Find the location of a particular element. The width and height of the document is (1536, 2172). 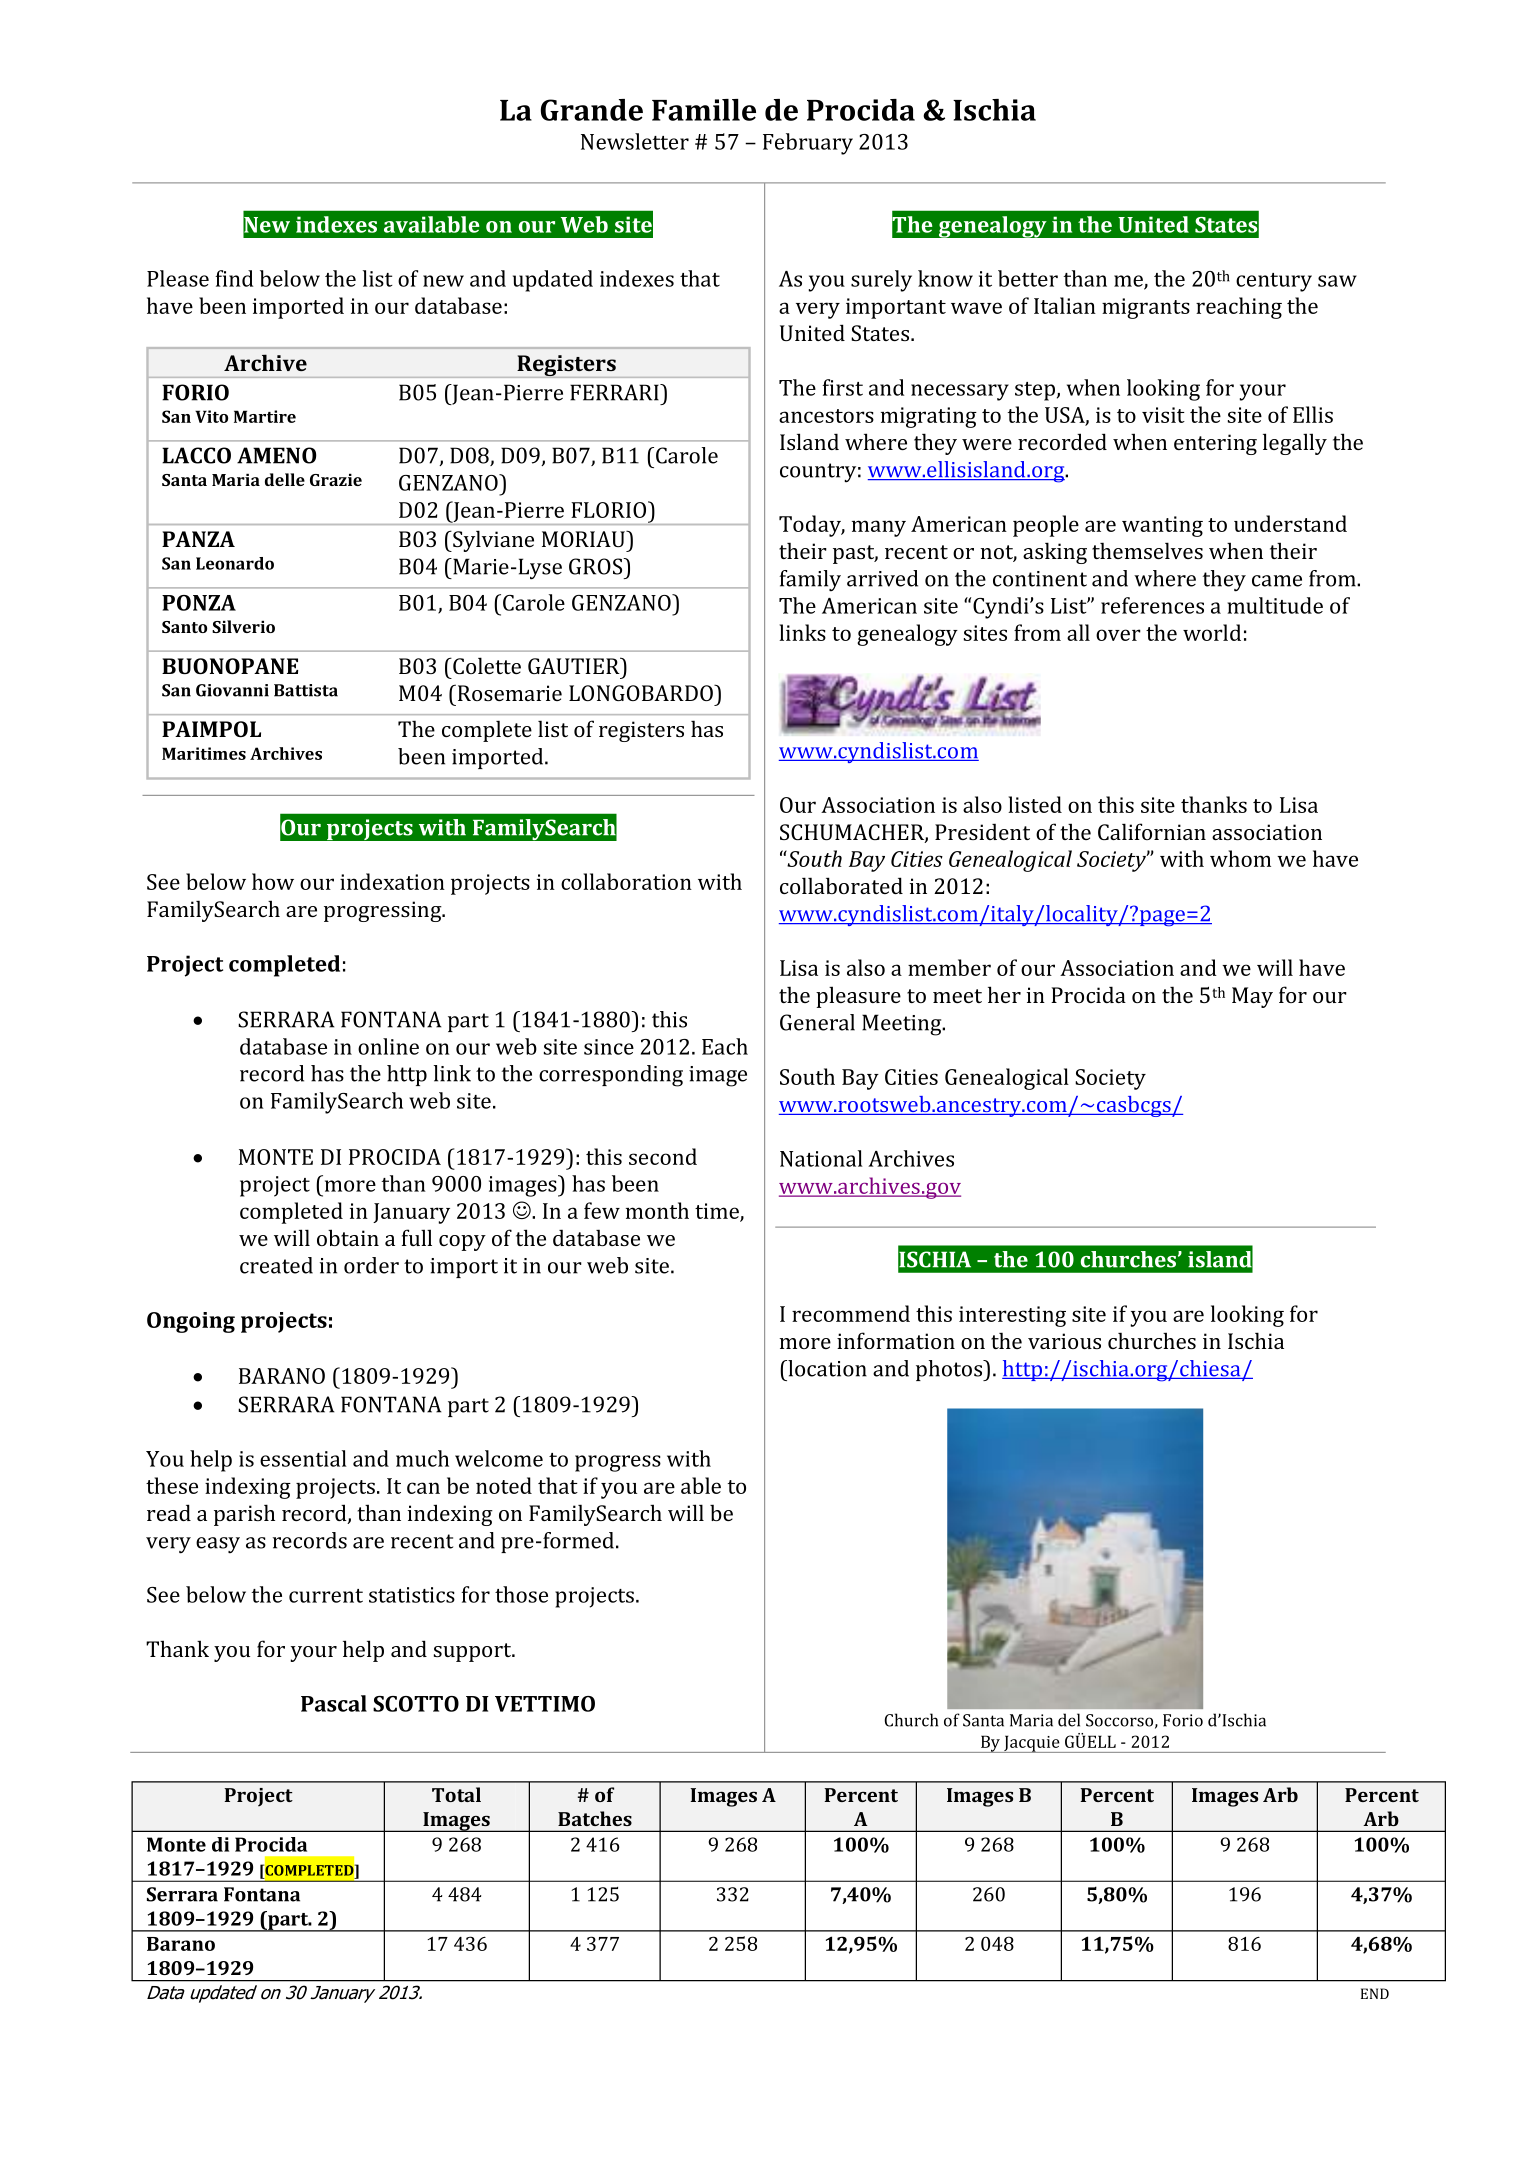

find is located at coordinates (234, 278).
